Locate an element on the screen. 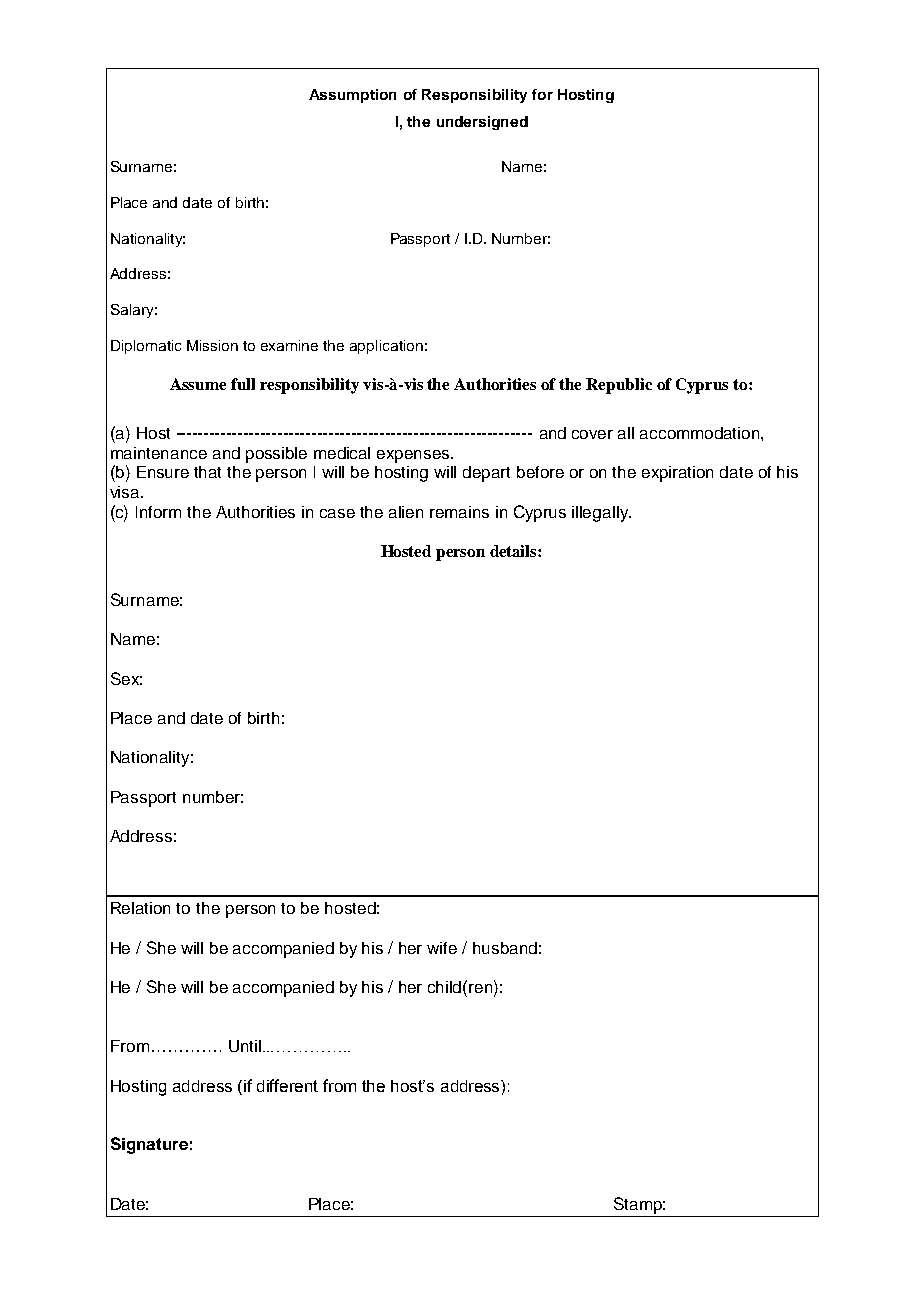 This screenshot has height=1308, width=924. husband is located at coordinates (505, 948).
